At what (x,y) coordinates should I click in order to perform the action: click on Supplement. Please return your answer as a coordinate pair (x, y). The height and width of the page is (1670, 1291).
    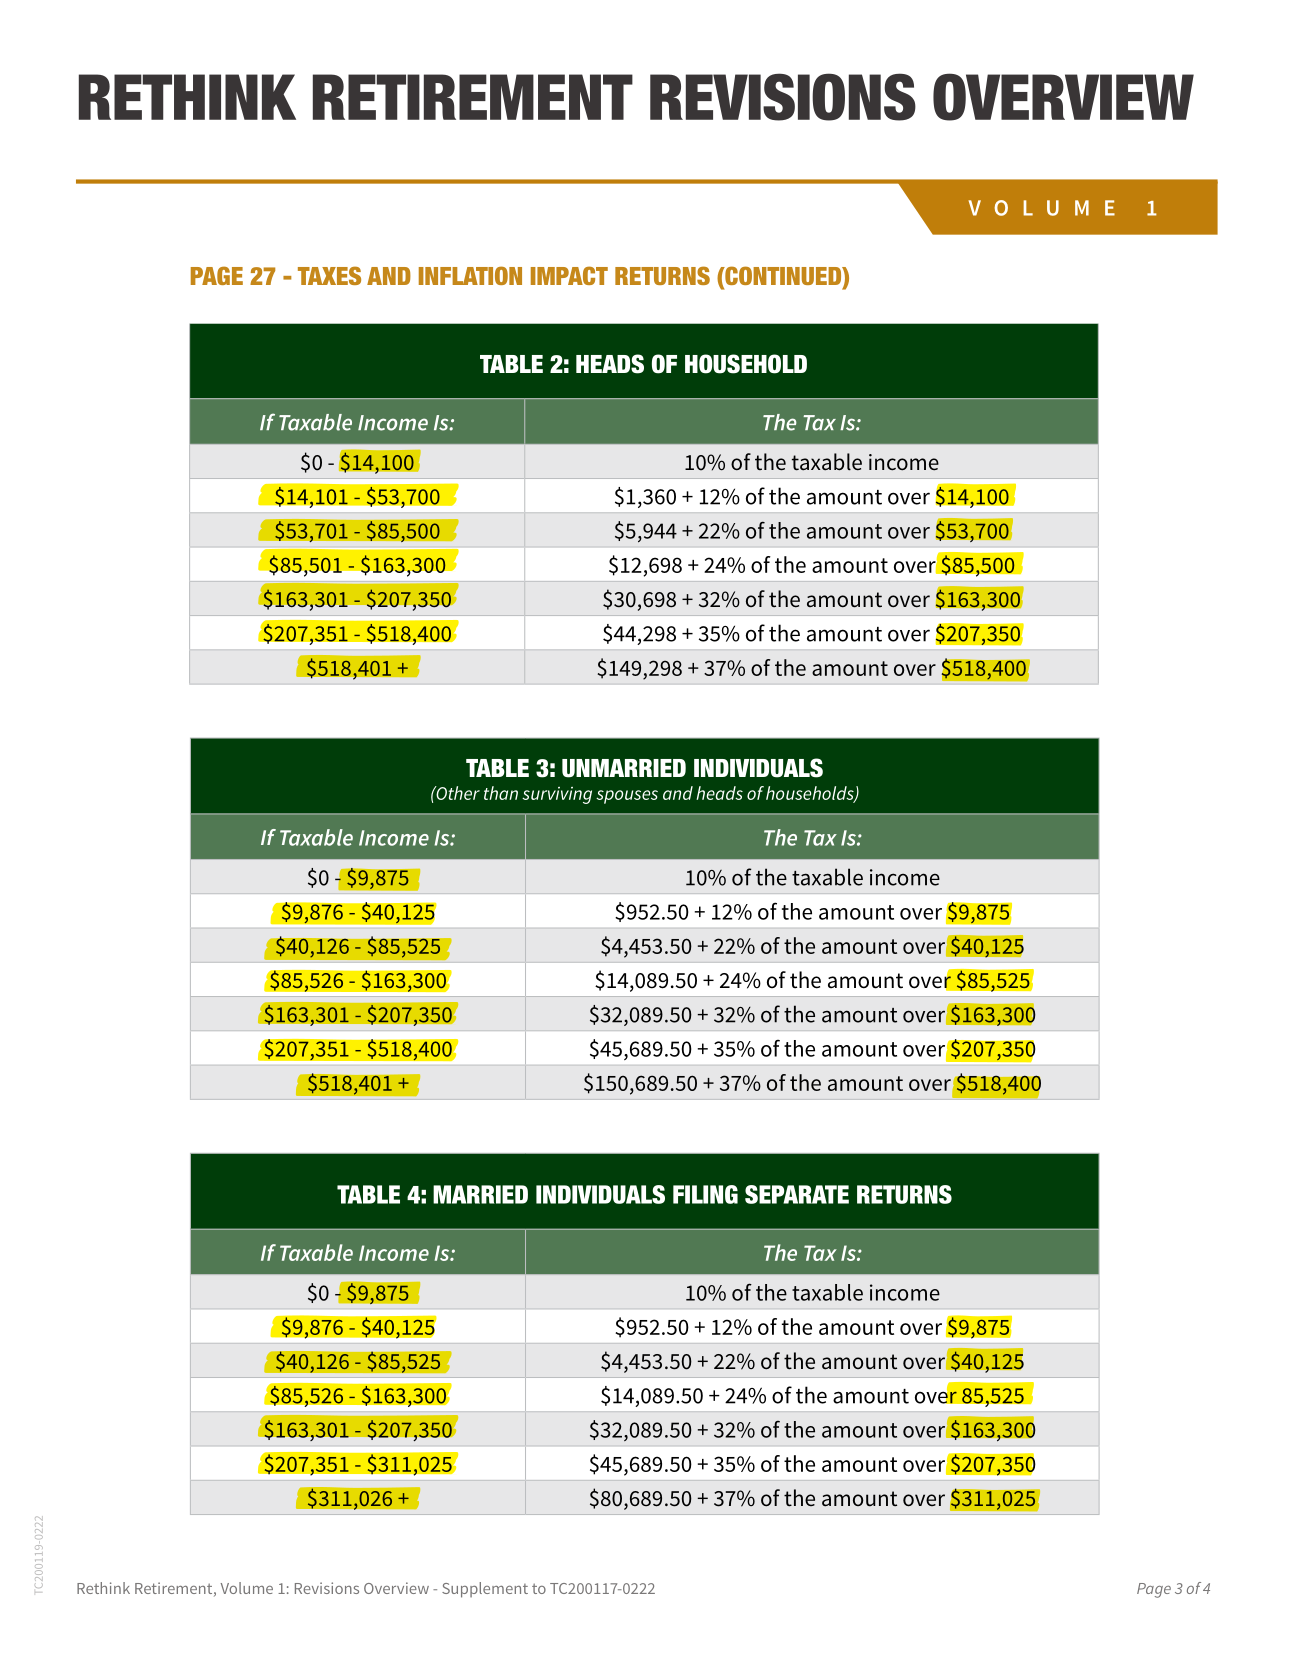
    Looking at the image, I should click on (485, 1590).
